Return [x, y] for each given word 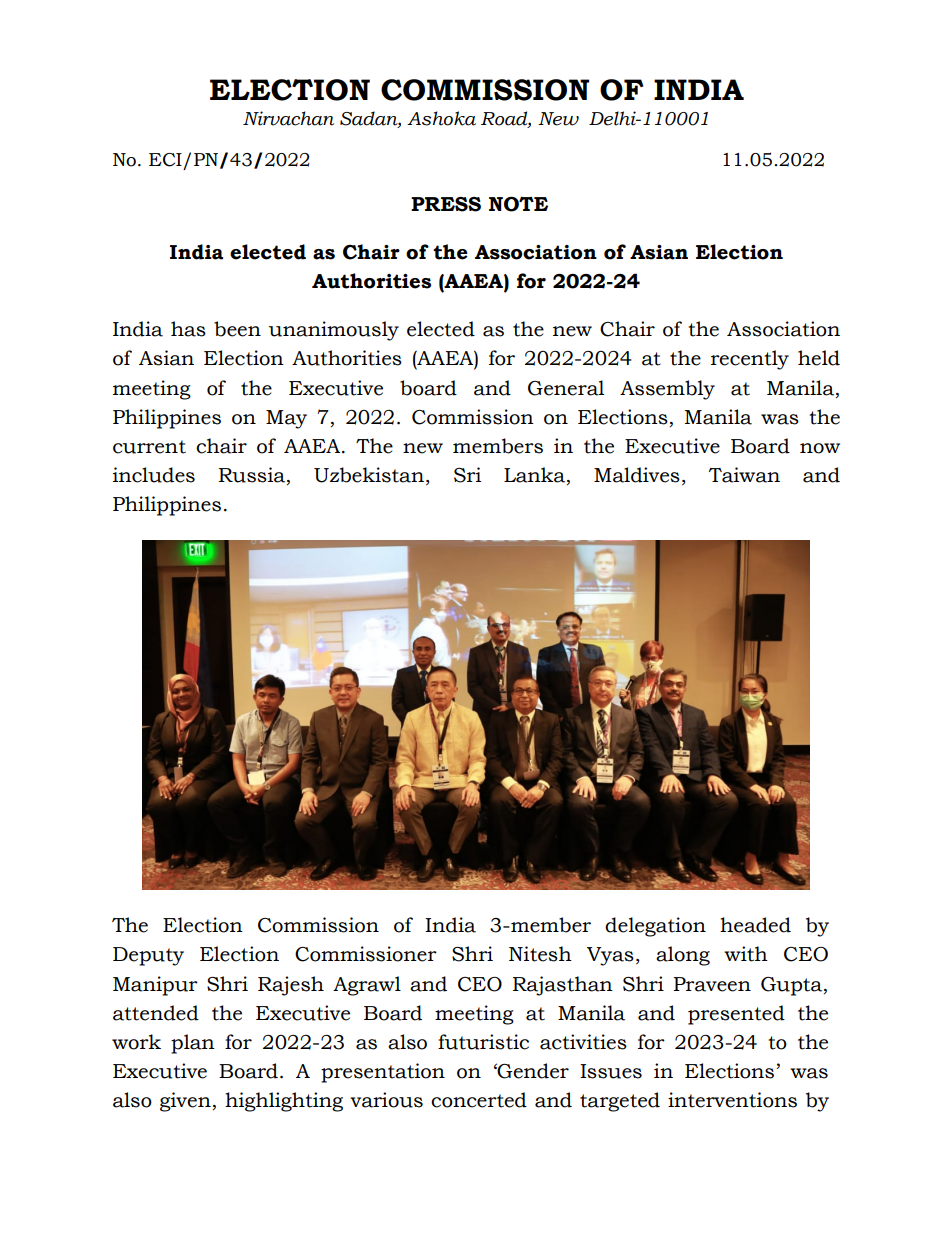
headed [755, 925]
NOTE [518, 204]
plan [193, 1044]
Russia [253, 476]
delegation [655, 927]
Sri [467, 475]
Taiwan [744, 475]
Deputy [148, 956]
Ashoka [441, 118]
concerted [479, 1100]
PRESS [446, 204]
